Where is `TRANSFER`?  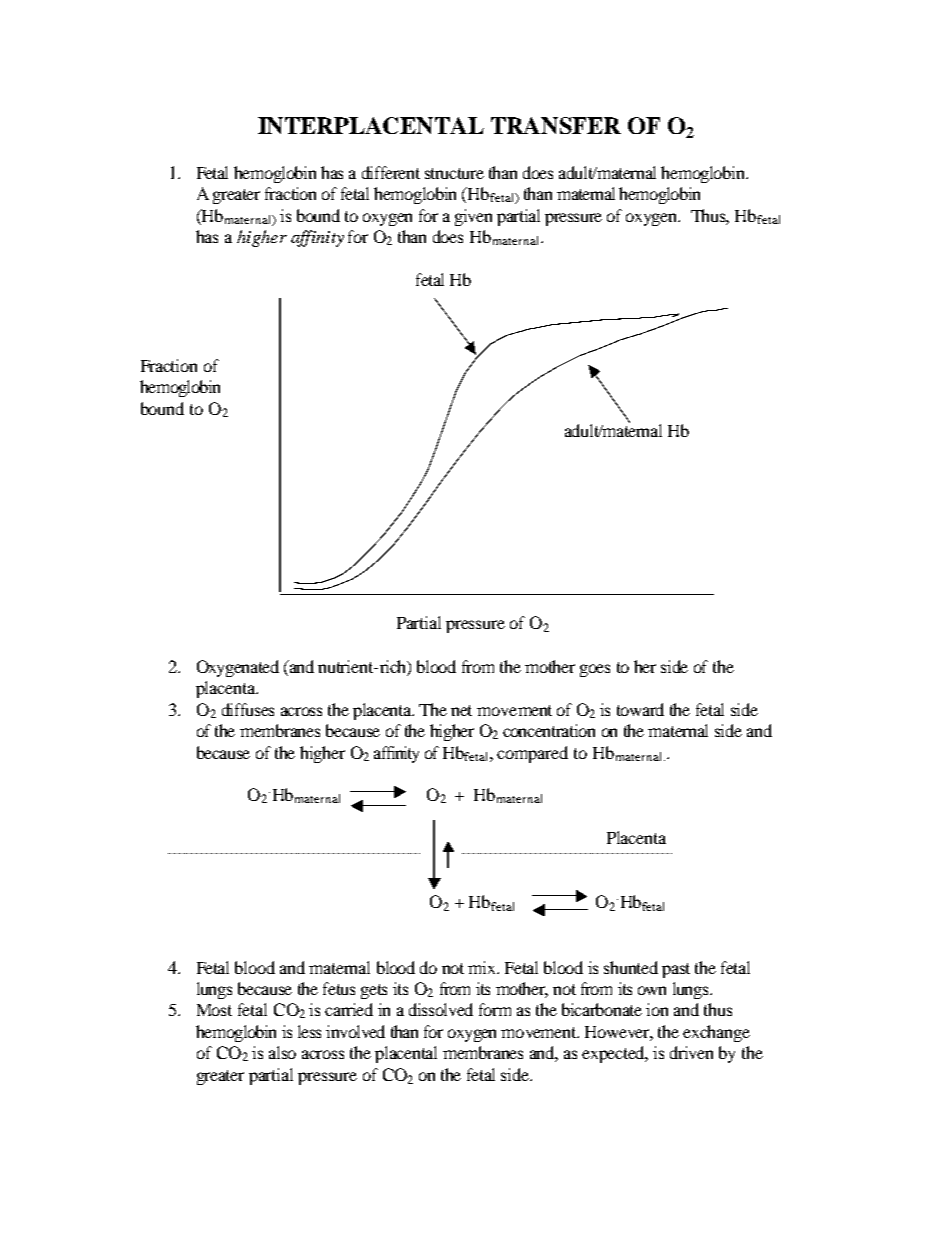
TRANSFER is located at coordinates (556, 125).
